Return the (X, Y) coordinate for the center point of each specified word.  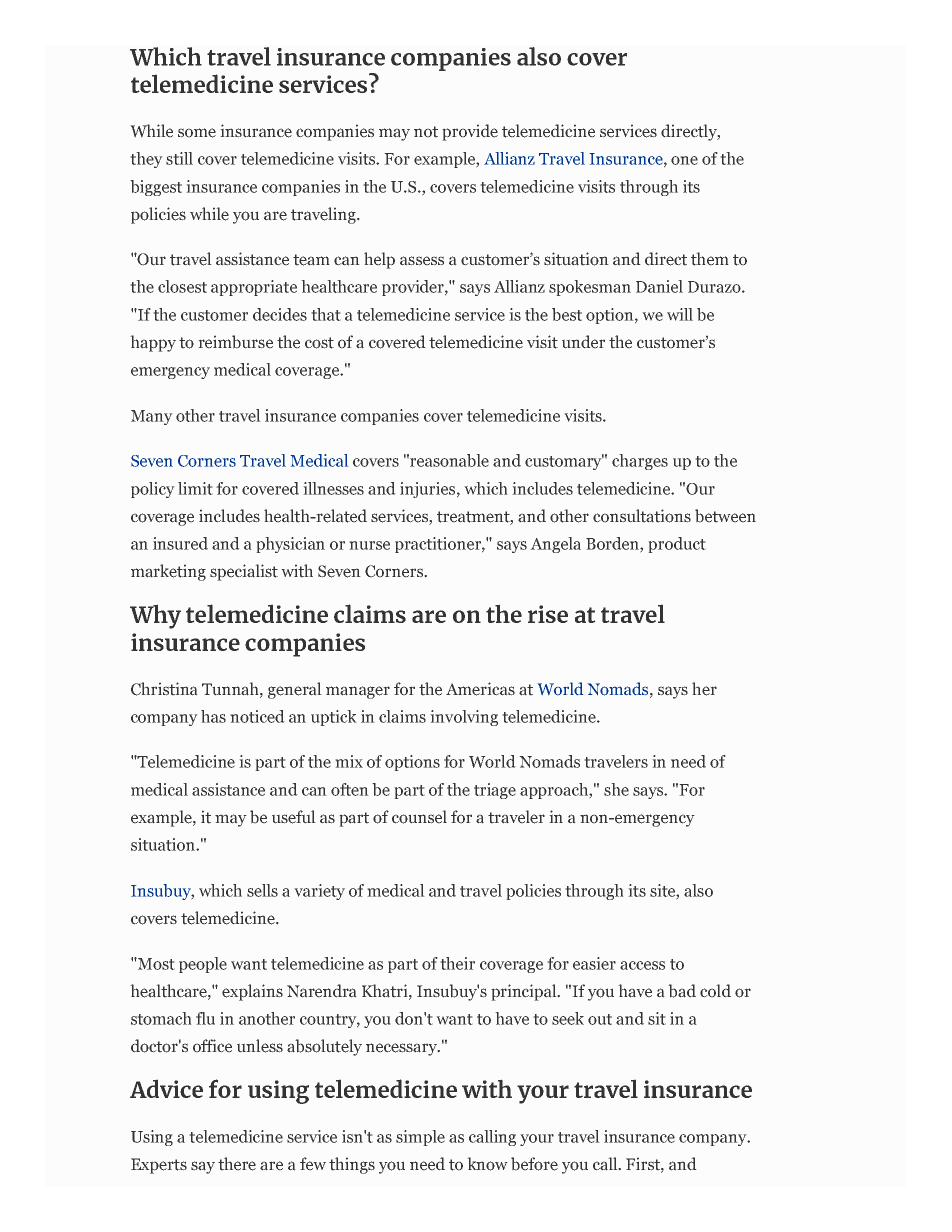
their (457, 963)
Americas (480, 689)
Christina (164, 689)
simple (420, 1138)
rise (548, 614)
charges (640, 462)
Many (152, 417)
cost (319, 343)
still (179, 158)
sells (262, 890)
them (710, 259)
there (237, 1164)
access (642, 965)
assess (422, 261)
